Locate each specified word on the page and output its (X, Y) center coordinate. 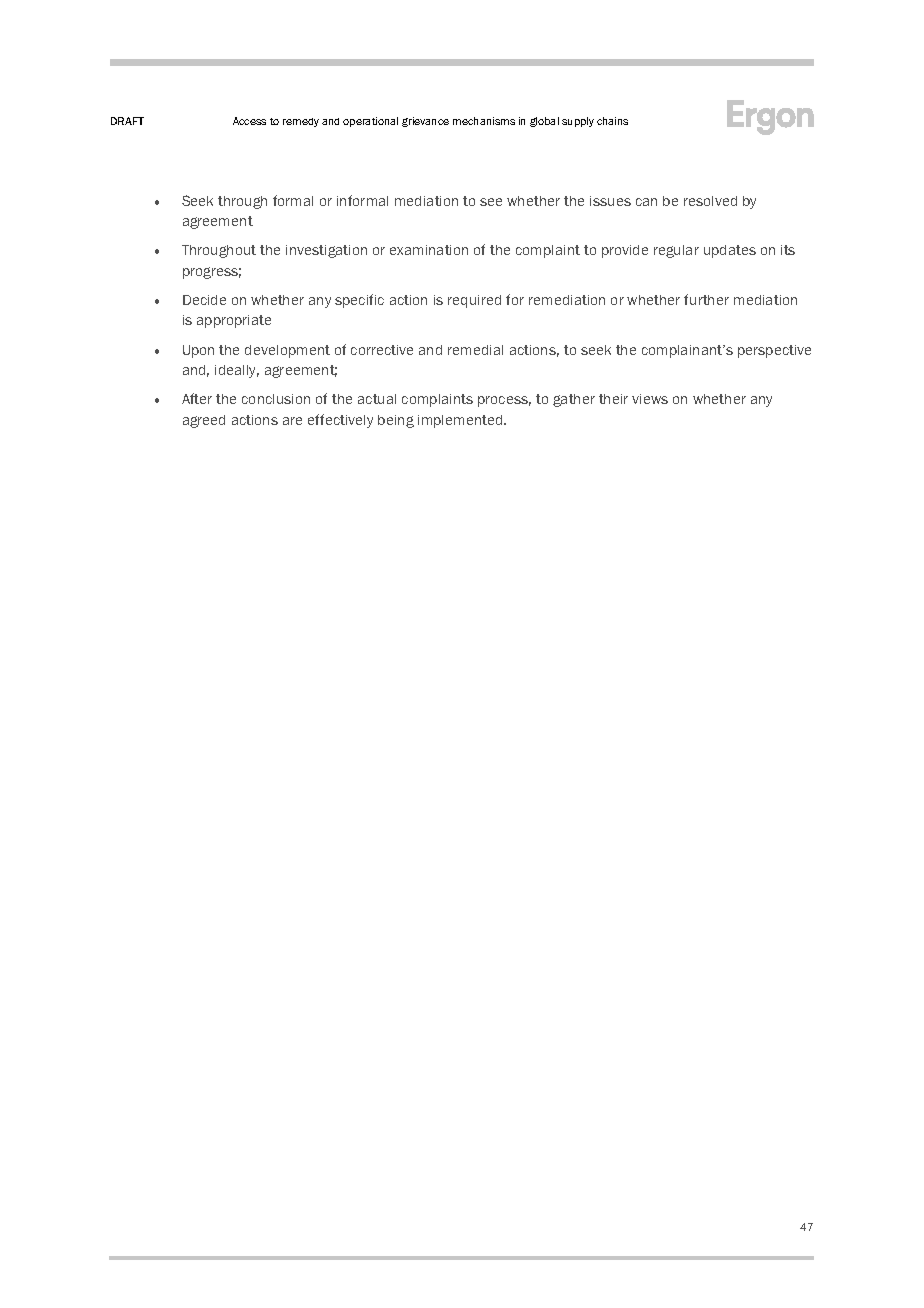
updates (730, 251)
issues (610, 201)
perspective (774, 351)
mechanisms (484, 121)
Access (249, 121)
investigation (326, 251)
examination (429, 250)
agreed (204, 421)
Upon (198, 351)
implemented (461, 421)
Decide (204, 300)
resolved (710, 201)
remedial (475, 350)
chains (612, 121)
